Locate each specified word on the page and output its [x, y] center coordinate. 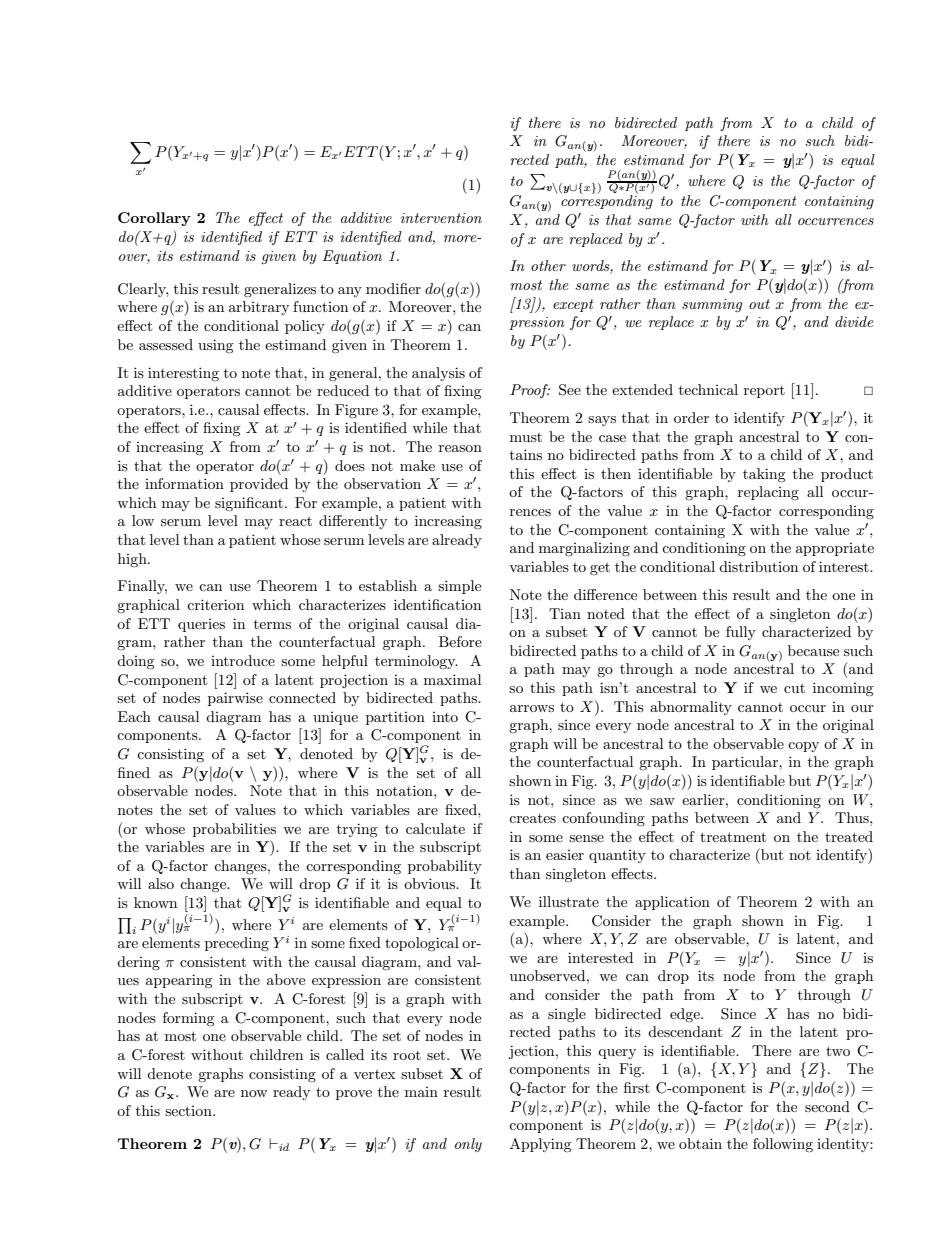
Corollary [154, 219]
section [189, 1111]
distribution [758, 566]
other [548, 265]
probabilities [234, 830]
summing [712, 305]
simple [459, 587]
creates [532, 818]
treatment [733, 837]
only [468, 1145]
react [295, 521]
